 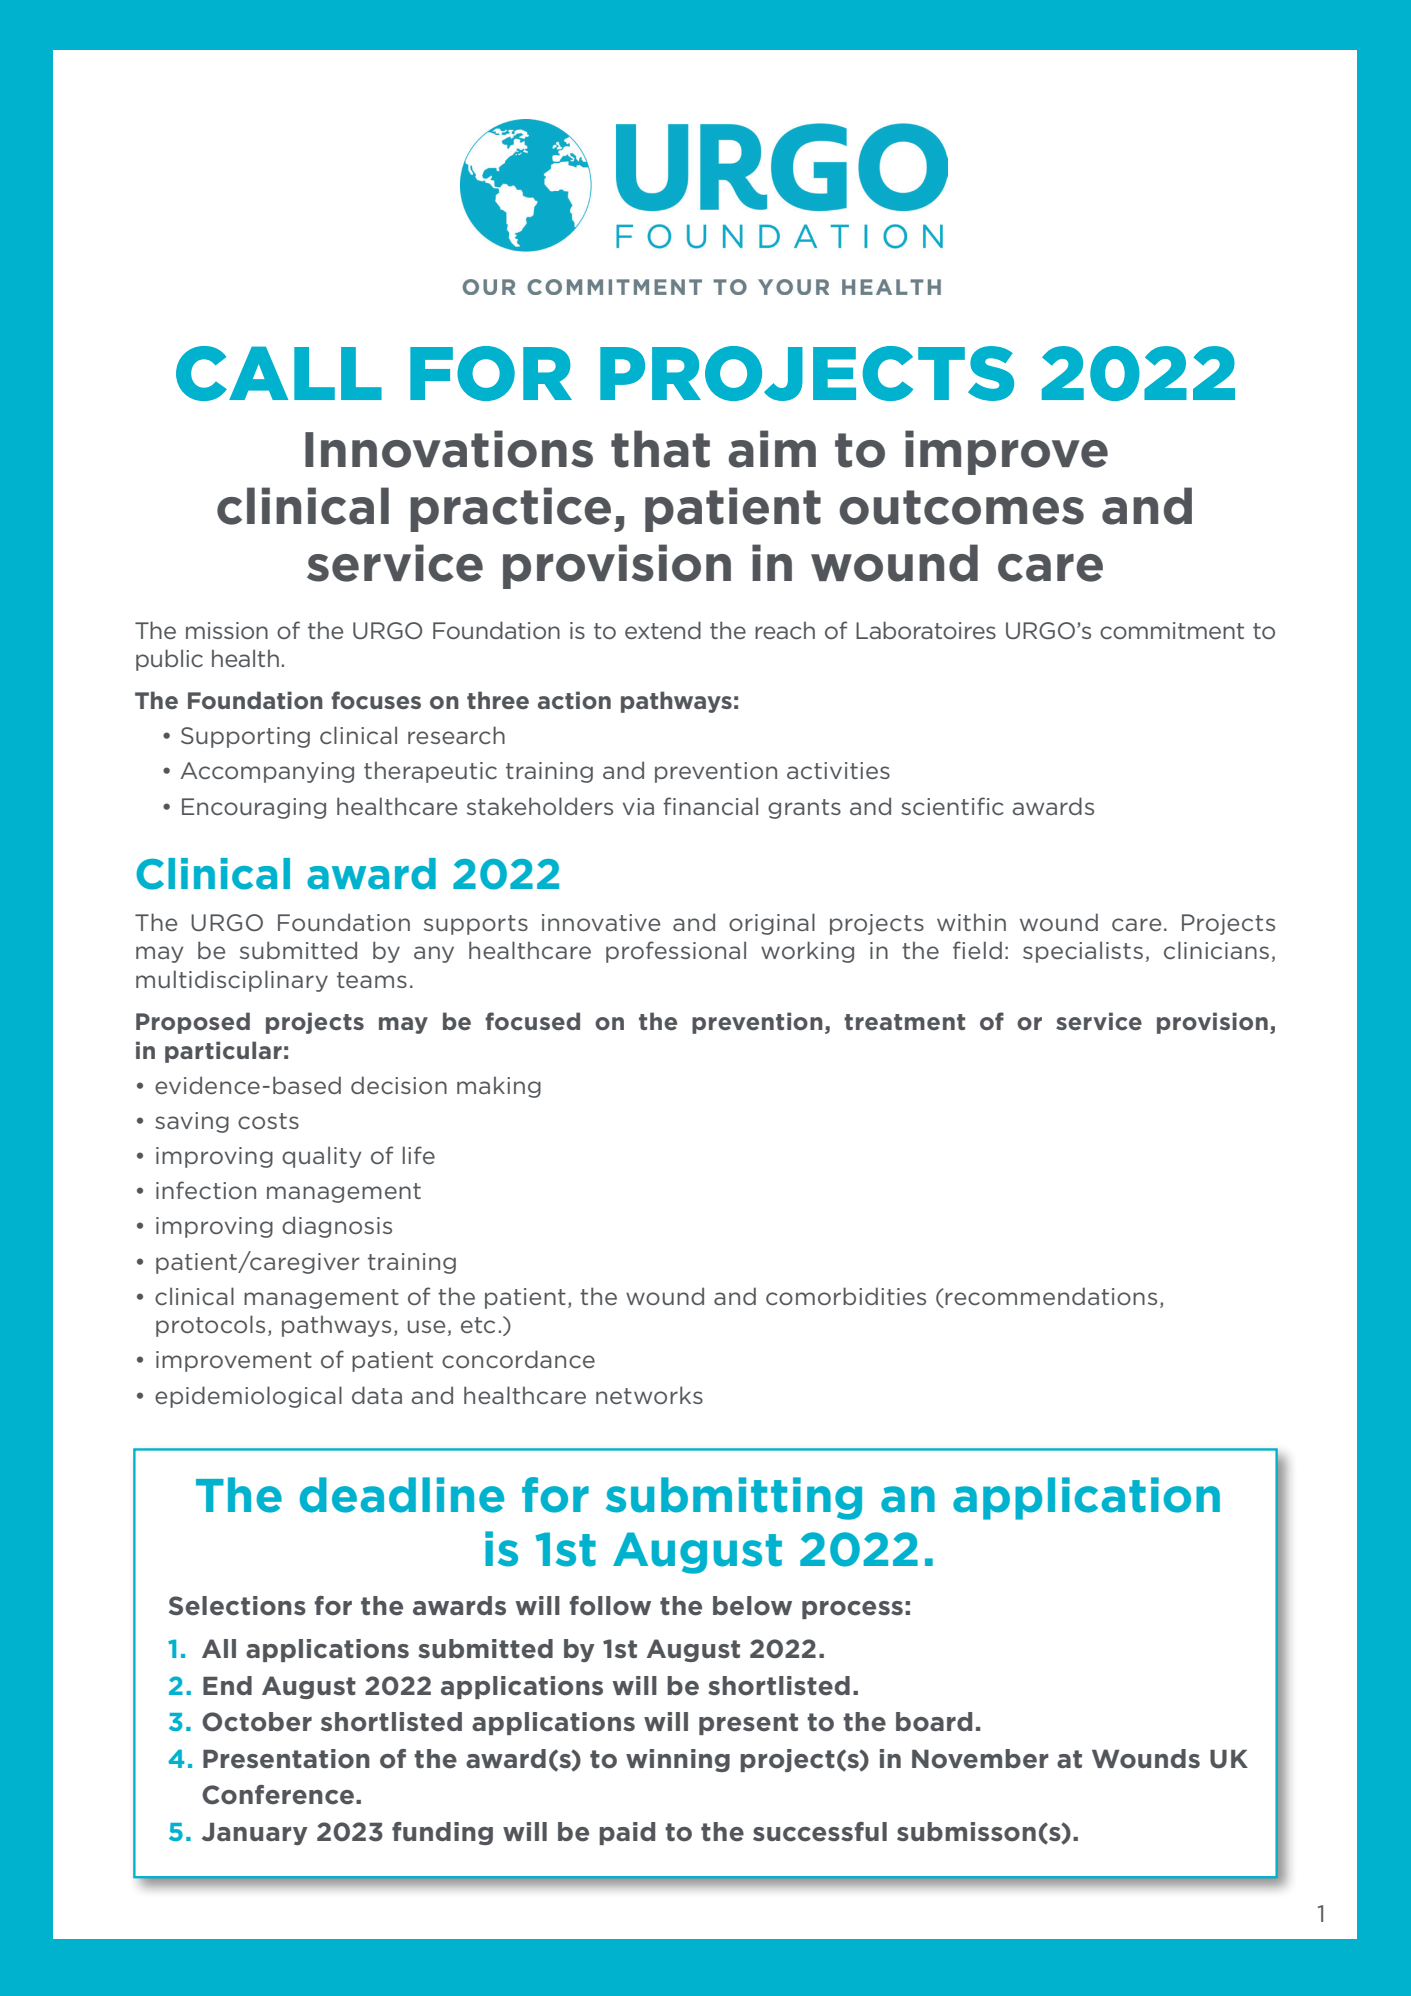 What do you see at coordinates (660, 449) in the image?
I see `that` at bounding box center [660, 449].
